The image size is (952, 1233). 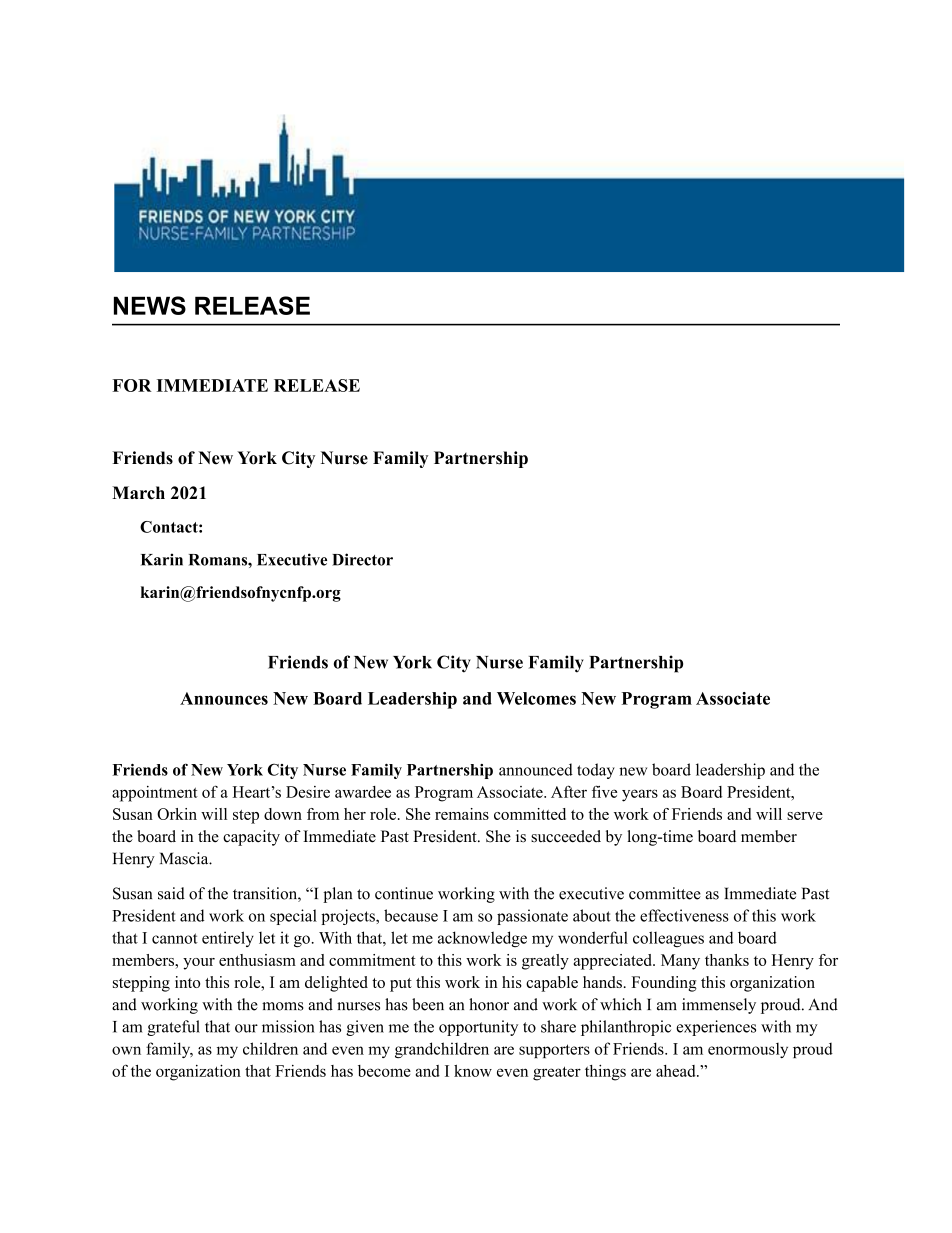 I want to click on serve, so click(x=805, y=816).
